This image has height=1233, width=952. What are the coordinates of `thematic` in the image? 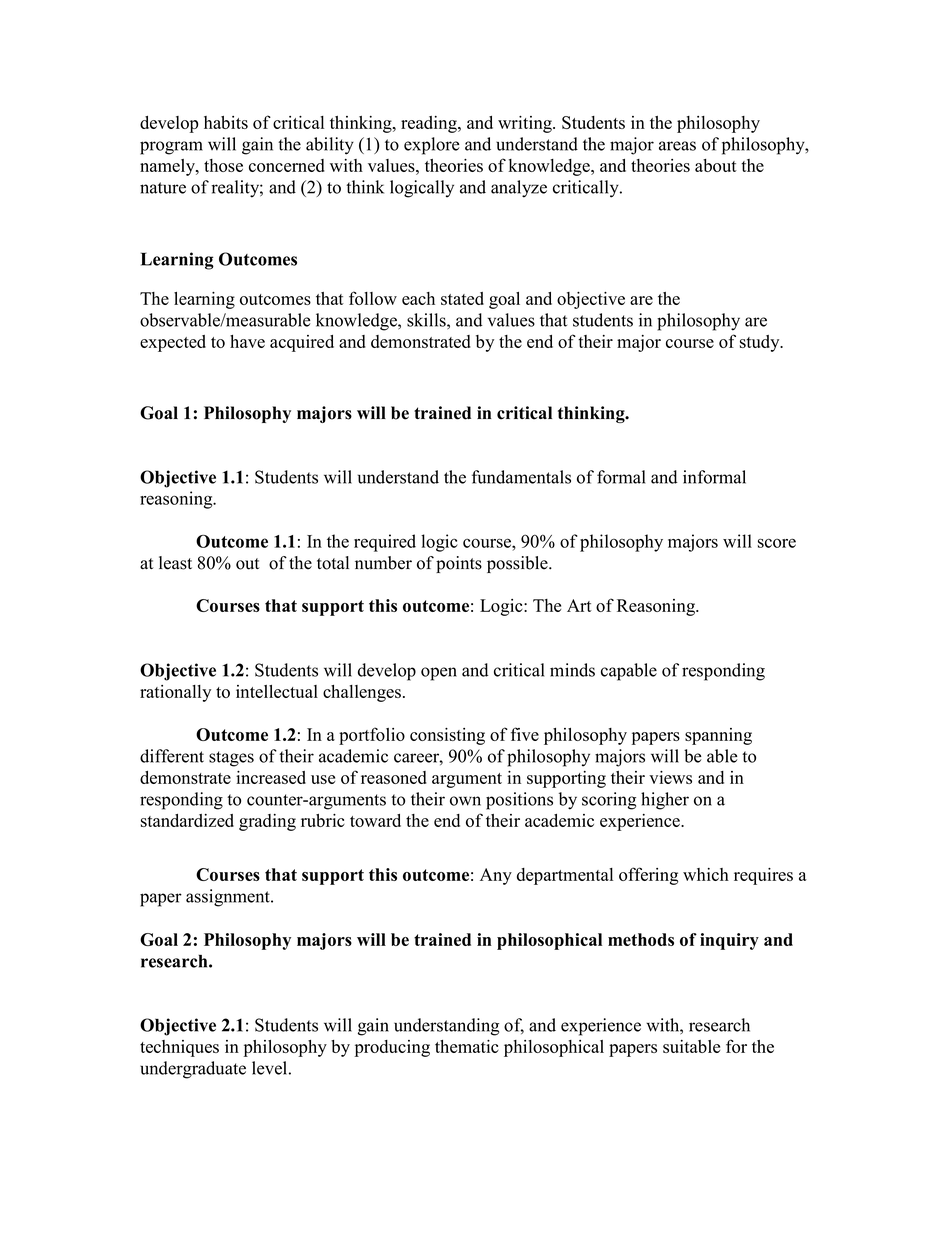 It's located at (467, 1046).
